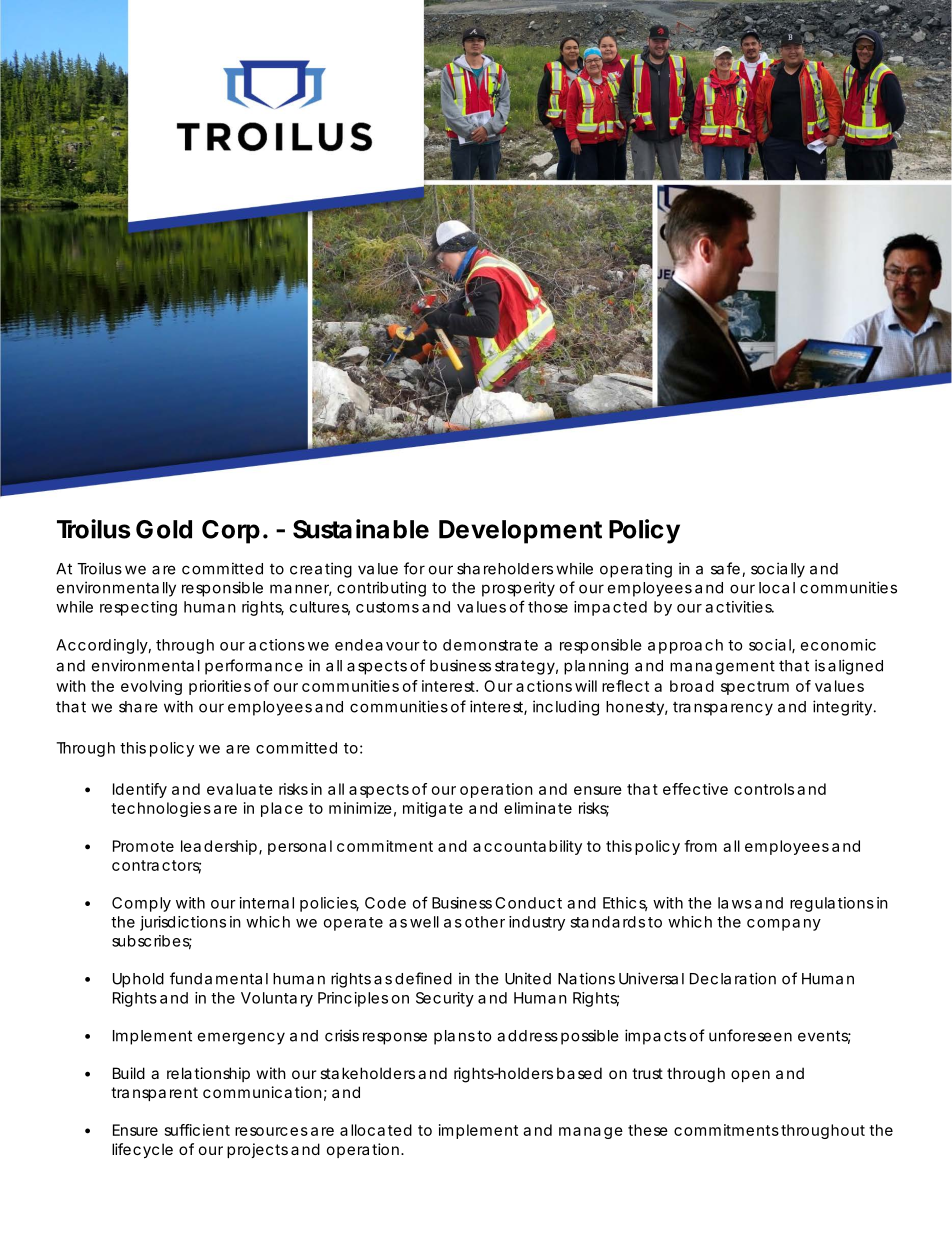 The width and height of the image is (952, 1233). Describe the element at coordinates (733, 978) in the image. I see `Declaration` at that location.
